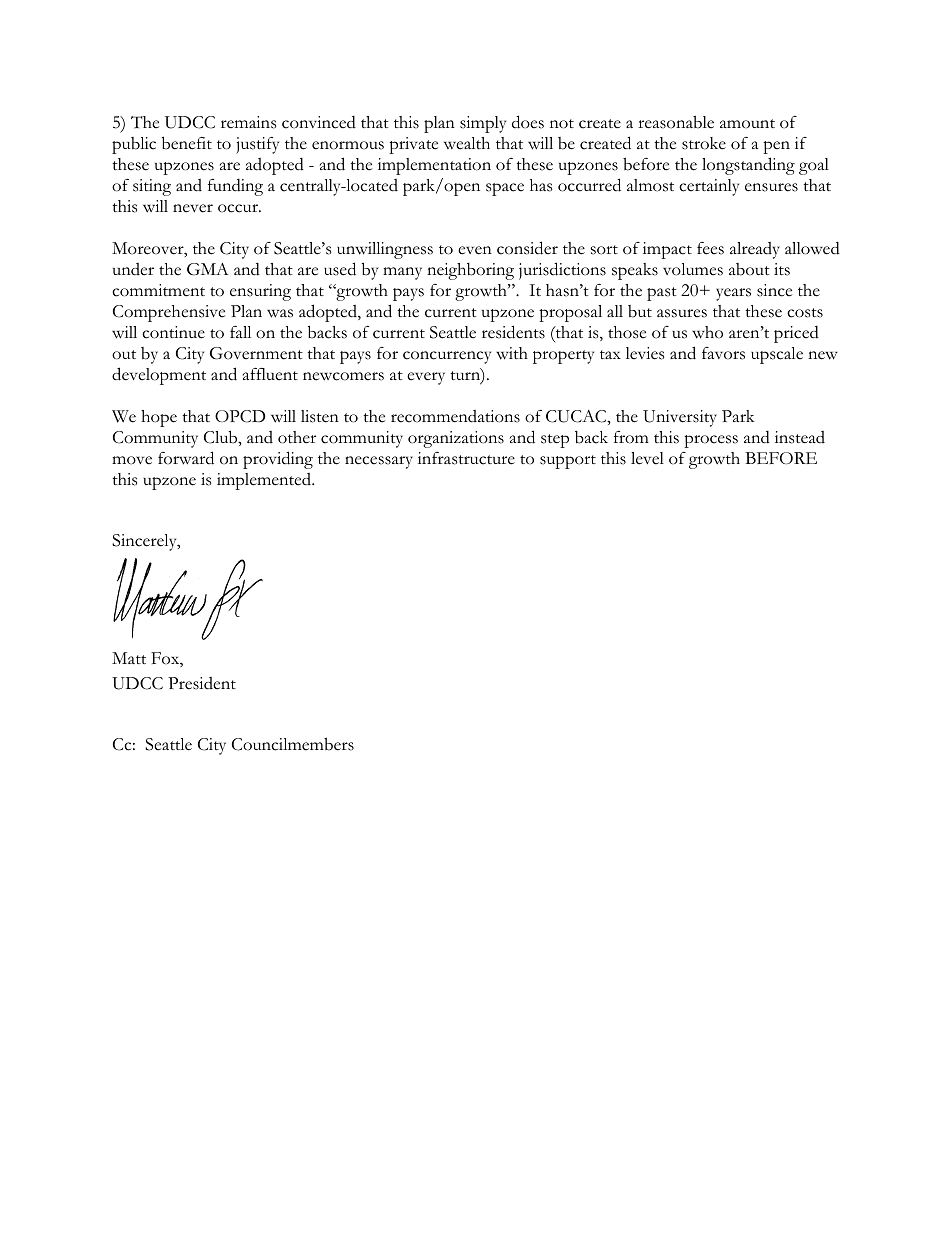  I want to click on Matt, so click(129, 658).
